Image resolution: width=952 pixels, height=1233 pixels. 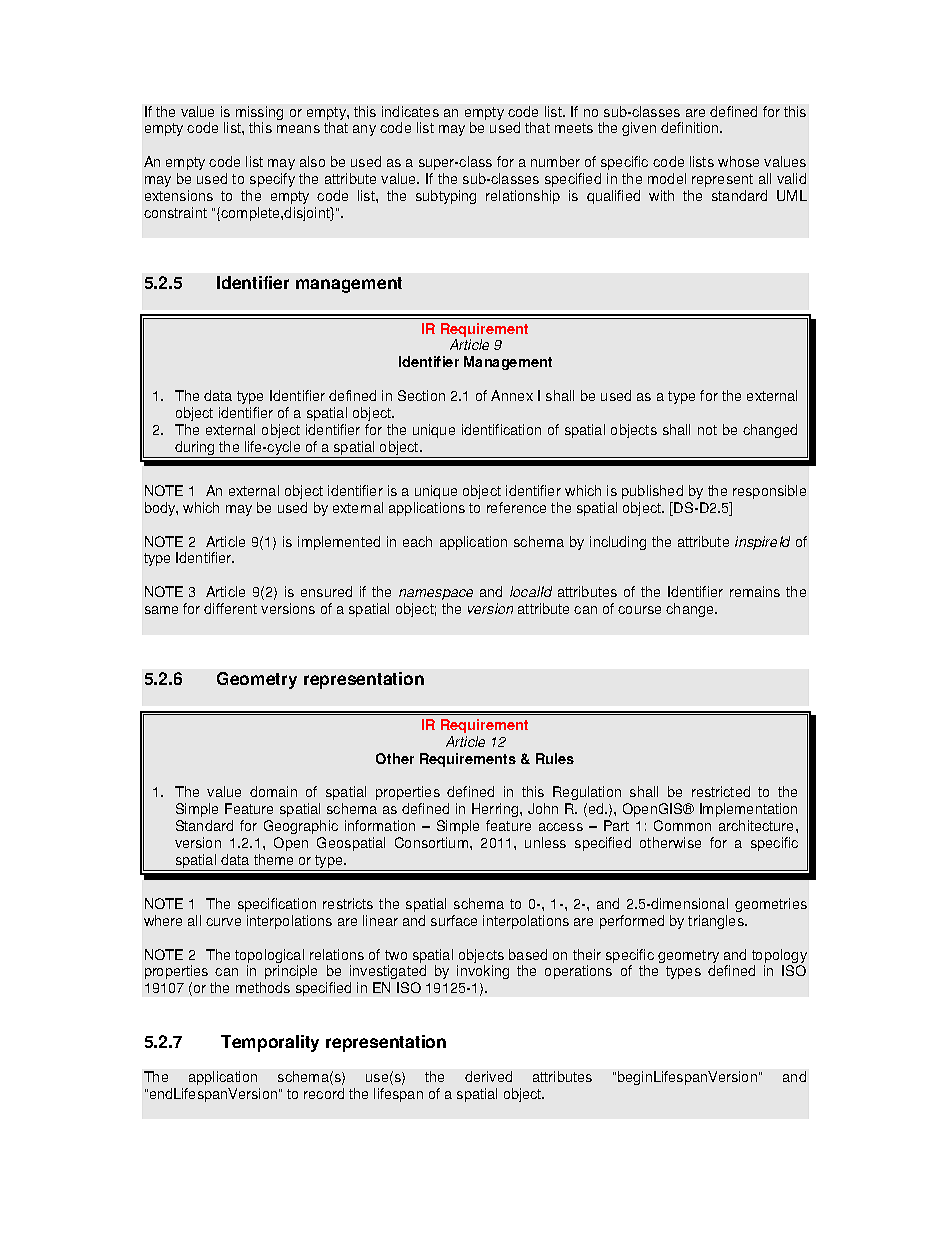 What do you see at coordinates (769, 492) in the document?
I see `responsible` at bounding box center [769, 492].
